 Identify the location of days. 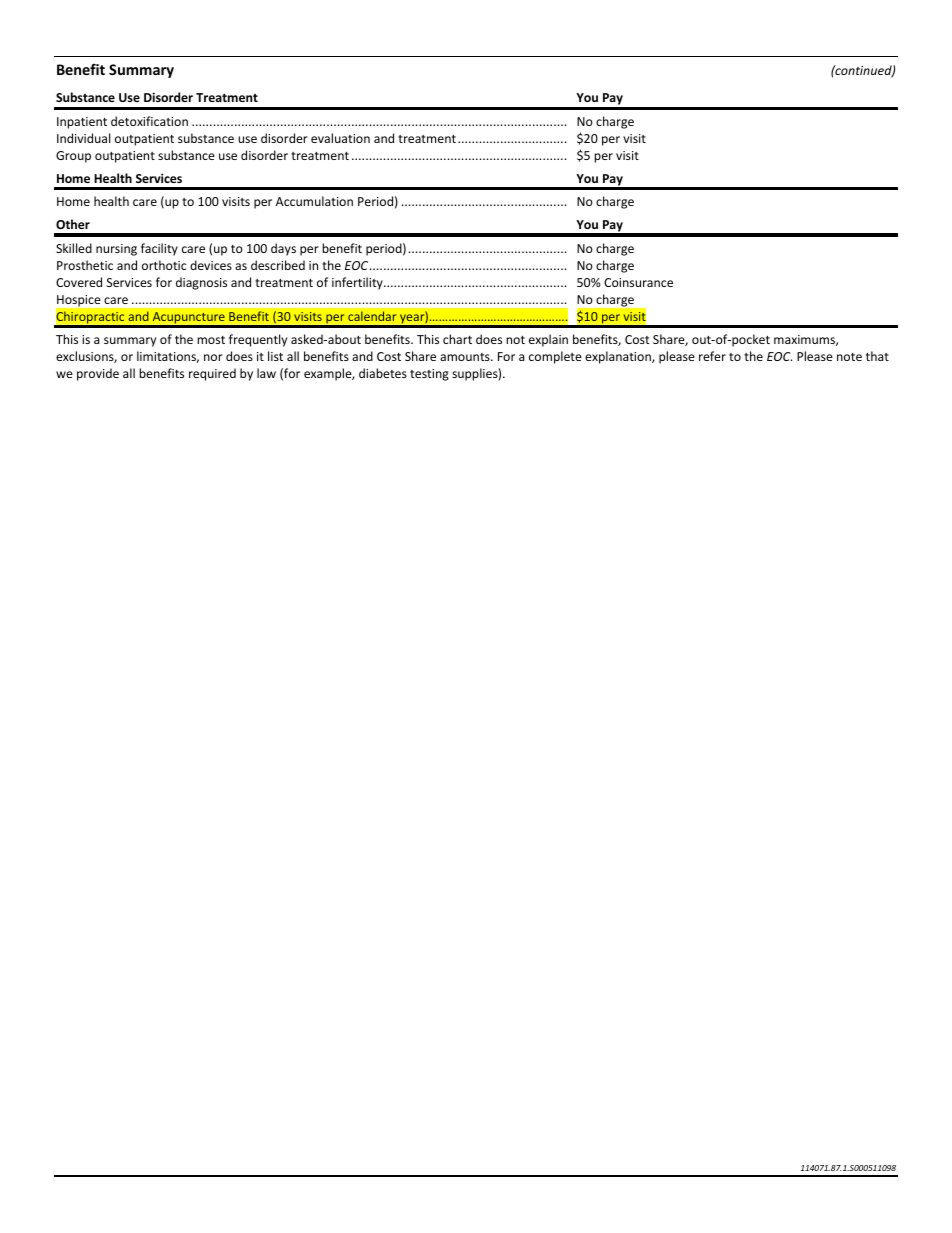
(283, 249).
